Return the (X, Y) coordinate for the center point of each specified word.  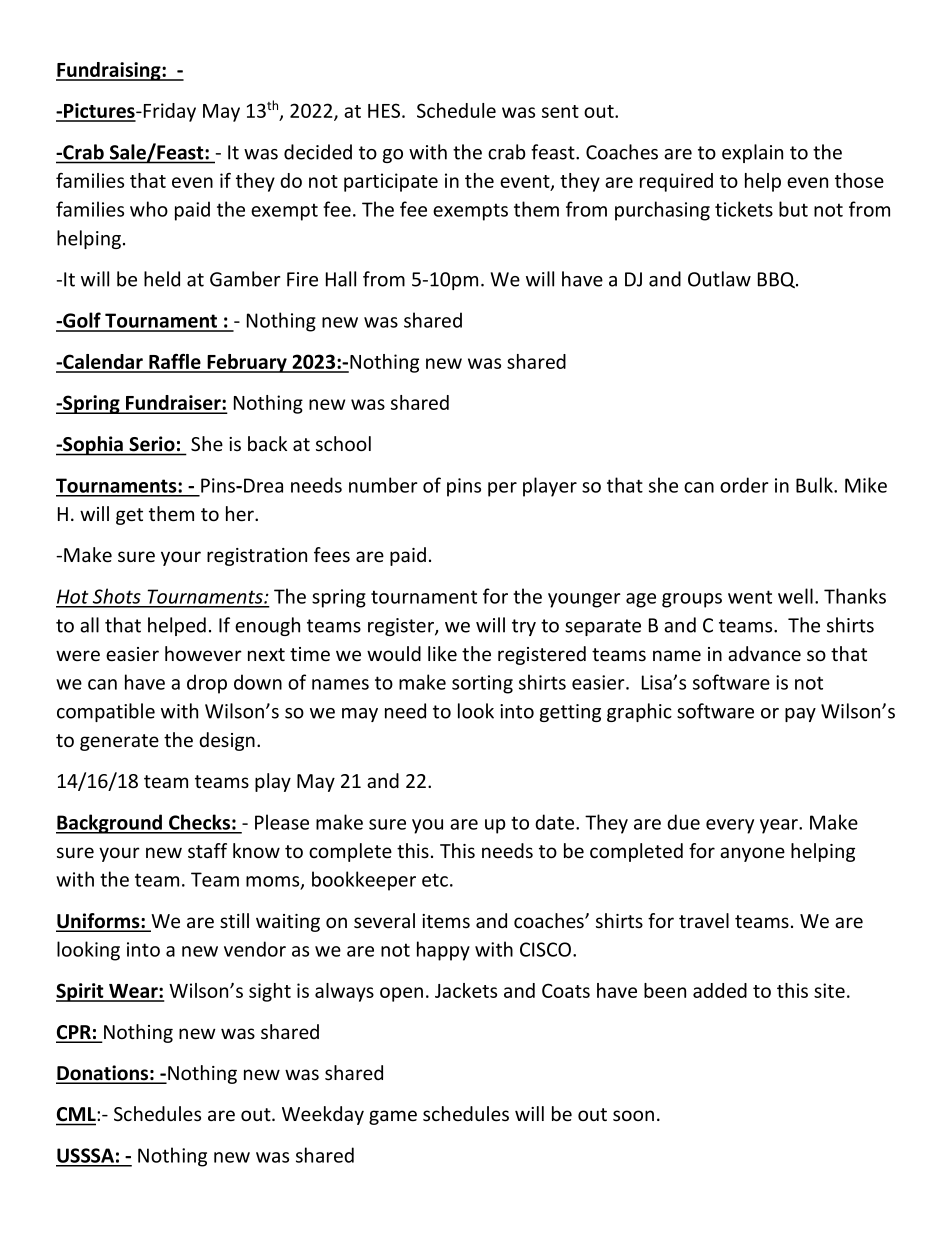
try (524, 627)
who (149, 209)
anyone (752, 854)
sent (560, 111)
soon (633, 1116)
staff (207, 850)
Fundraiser (173, 404)
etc (435, 880)
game (393, 1117)
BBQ (777, 280)
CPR (74, 1033)
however (203, 653)
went (750, 597)
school (343, 444)
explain (752, 153)
